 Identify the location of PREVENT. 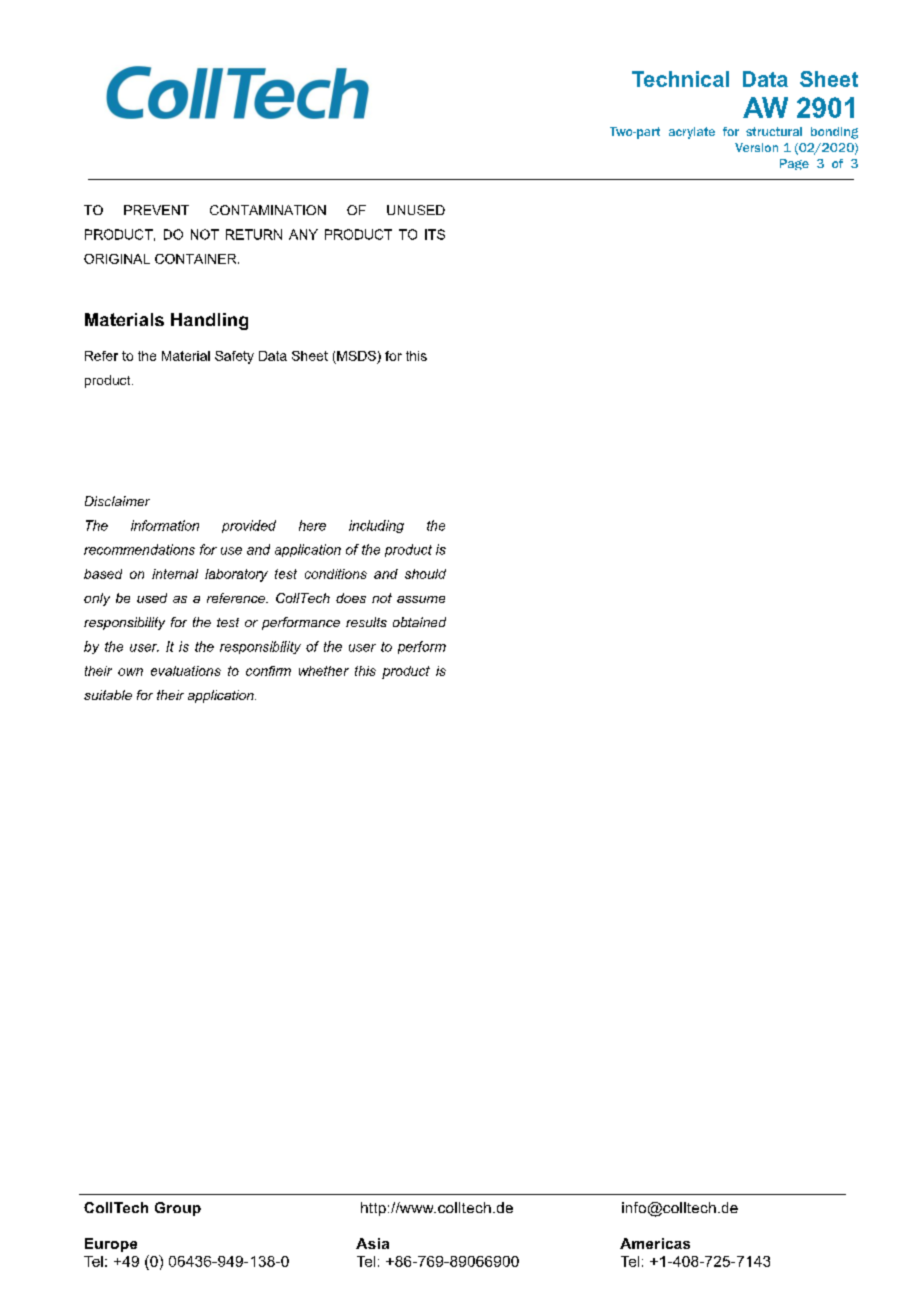
(156, 210).
